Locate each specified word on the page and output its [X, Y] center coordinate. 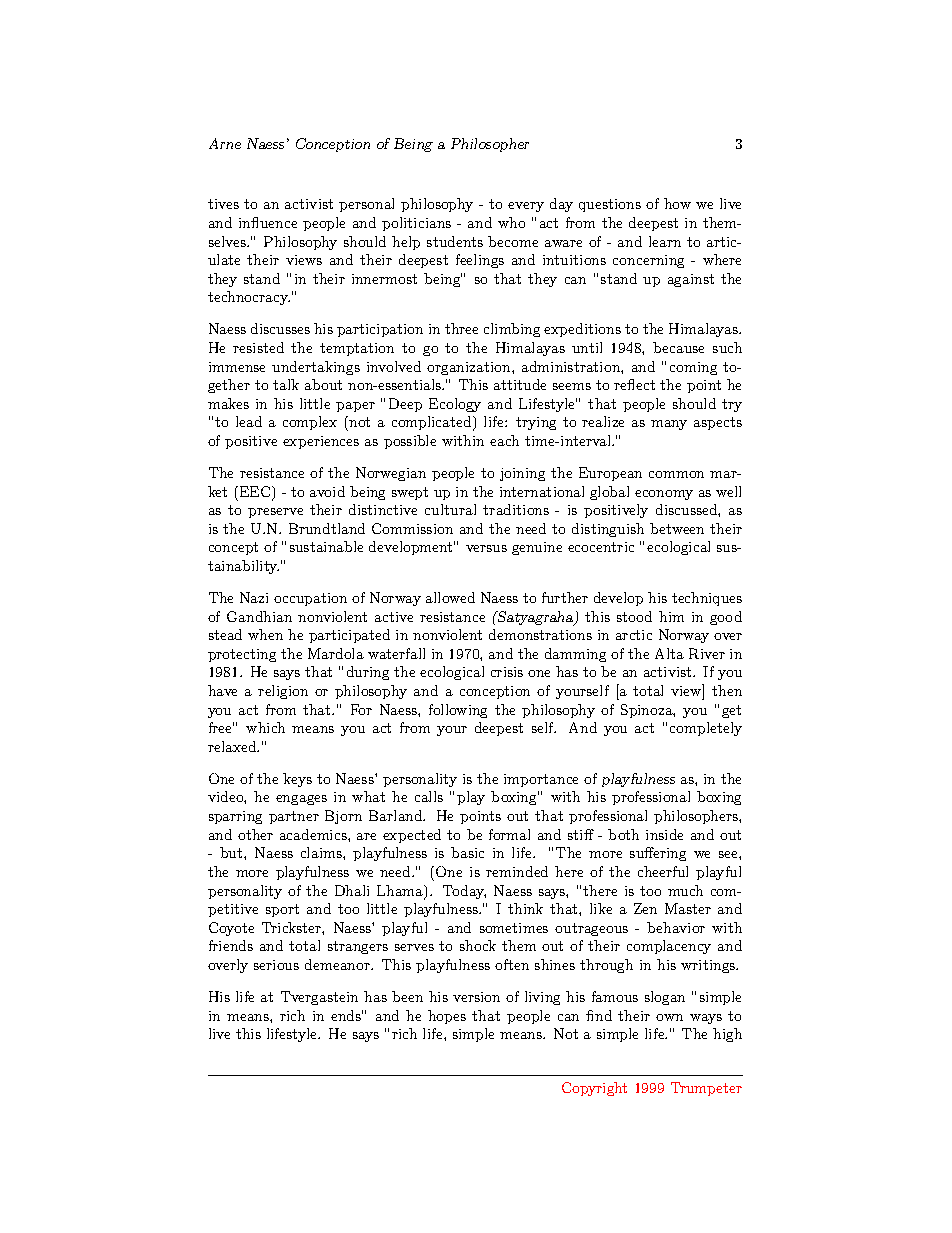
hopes [447, 1017]
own [669, 1017]
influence [268, 222]
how [677, 203]
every [526, 207]
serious [276, 965]
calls [429, 796]
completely [706, 729]
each [504, 440]
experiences [321, 442]
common [676, 474]
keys [297, 780]
